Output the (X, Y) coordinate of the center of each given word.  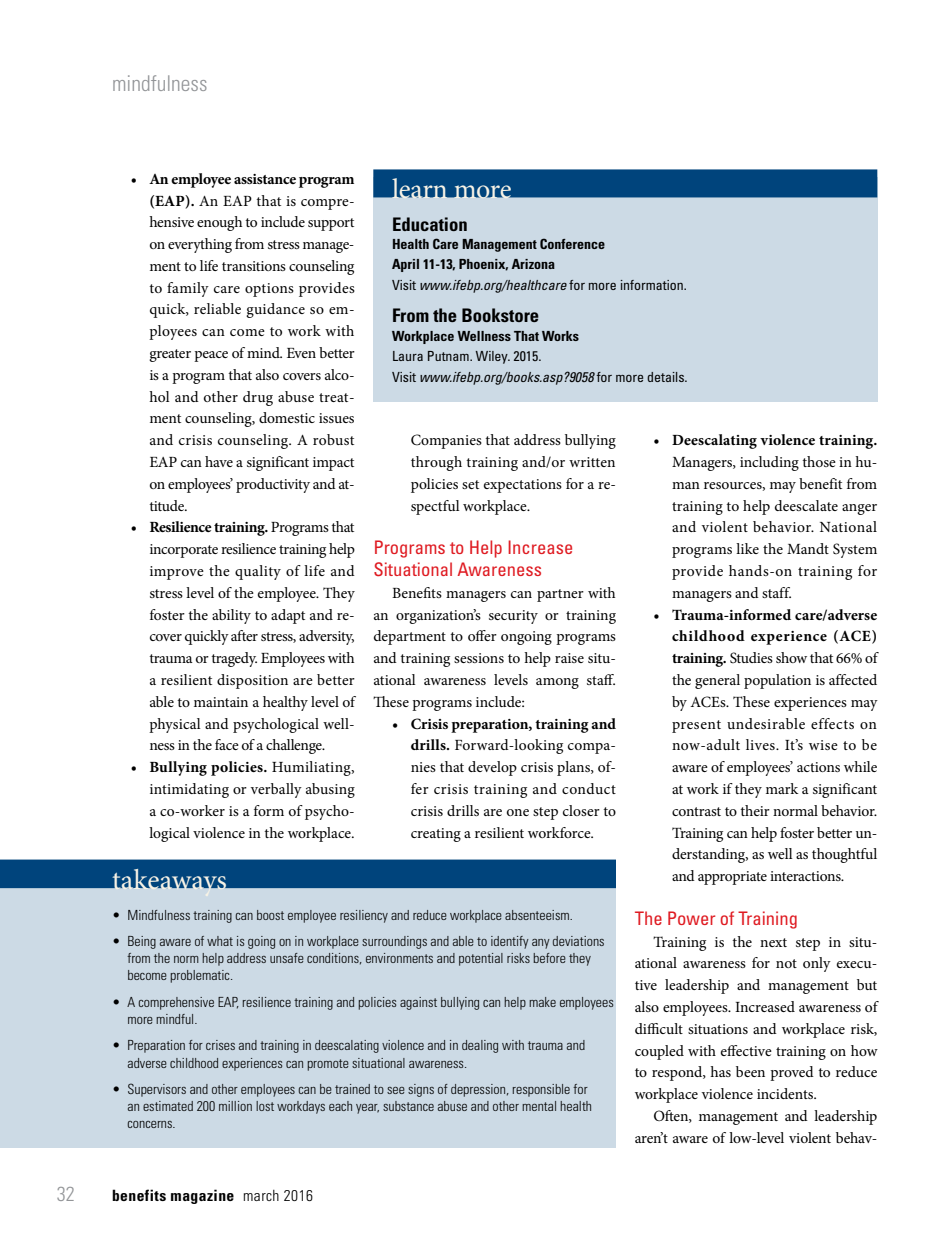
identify (510, 942)
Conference (572, 243)
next (773, 942)
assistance (265, 179)
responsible (541, 1090)
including (769, 463)
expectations (523, 486)
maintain (221, 702)
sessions (479, 658)
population (777, 681)
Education (430, 224)
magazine (202, 1196)
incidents (786, 1093)
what (220, 941)
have (219, 461)
